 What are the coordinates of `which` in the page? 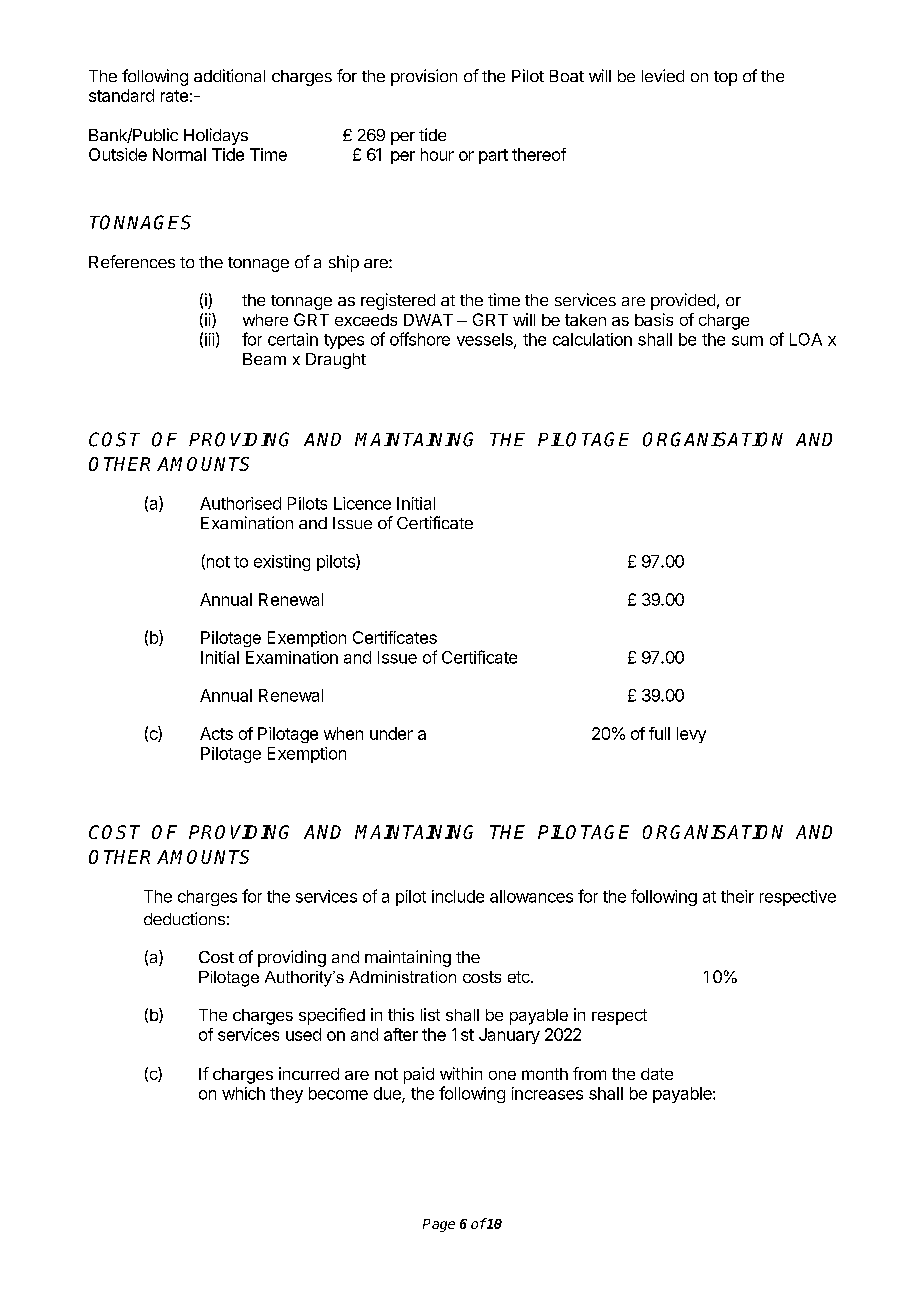 It's located at (243, 1093).
